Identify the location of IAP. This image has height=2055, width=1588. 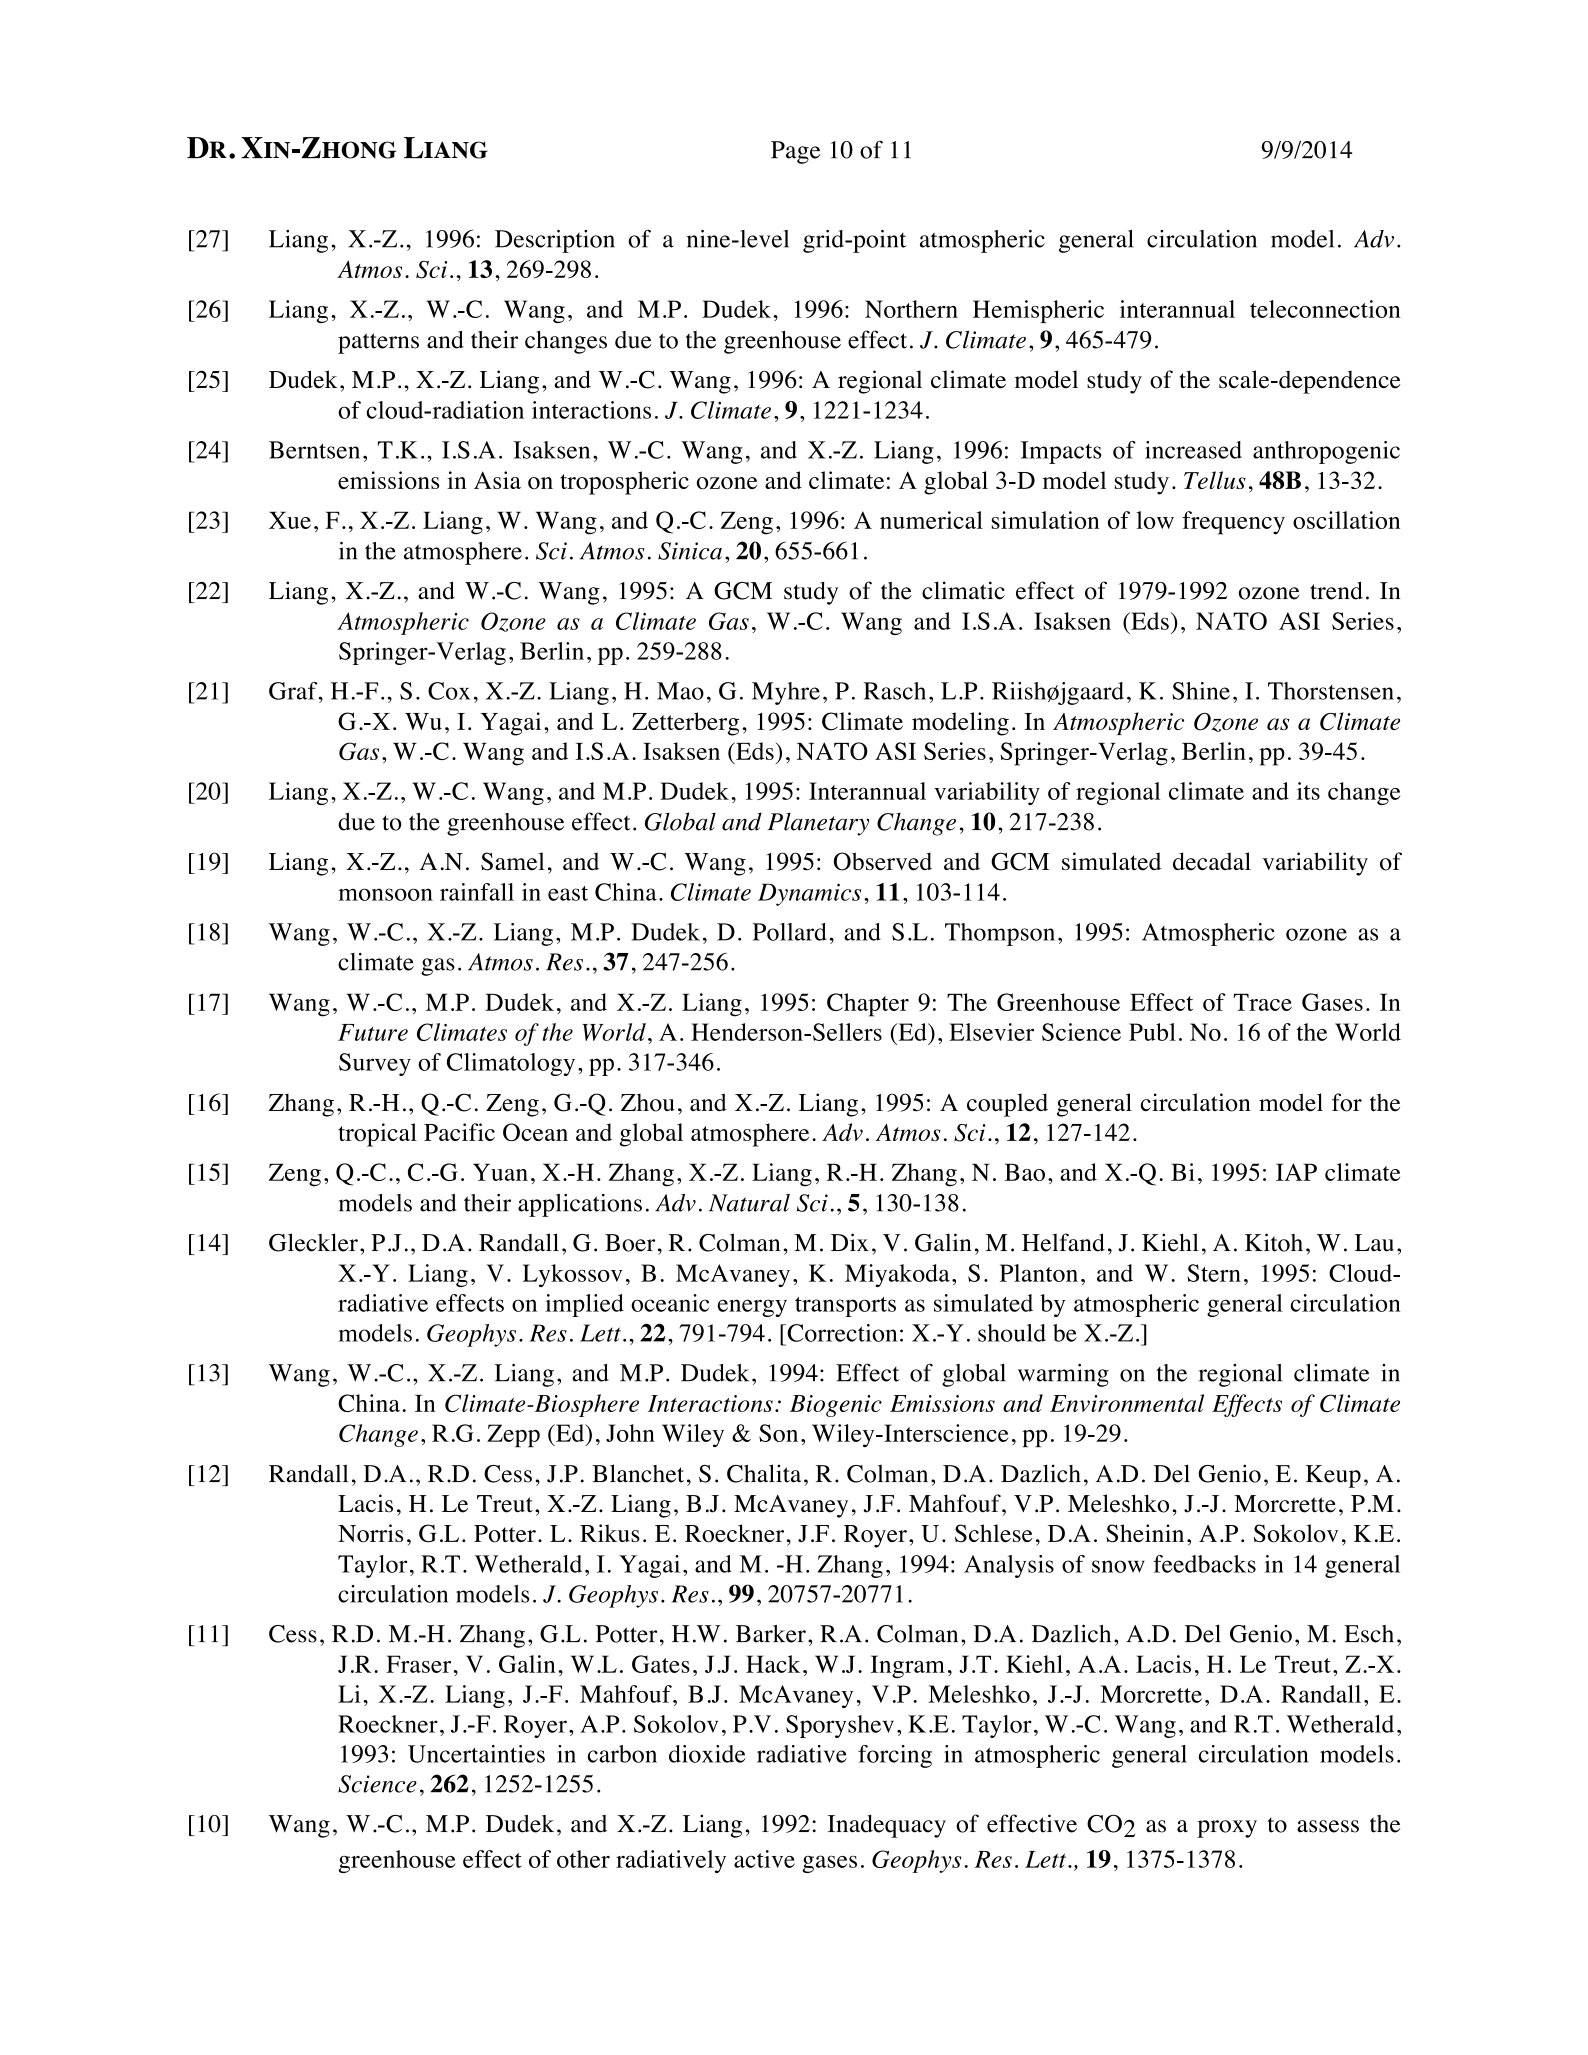
(1296, 1172).
